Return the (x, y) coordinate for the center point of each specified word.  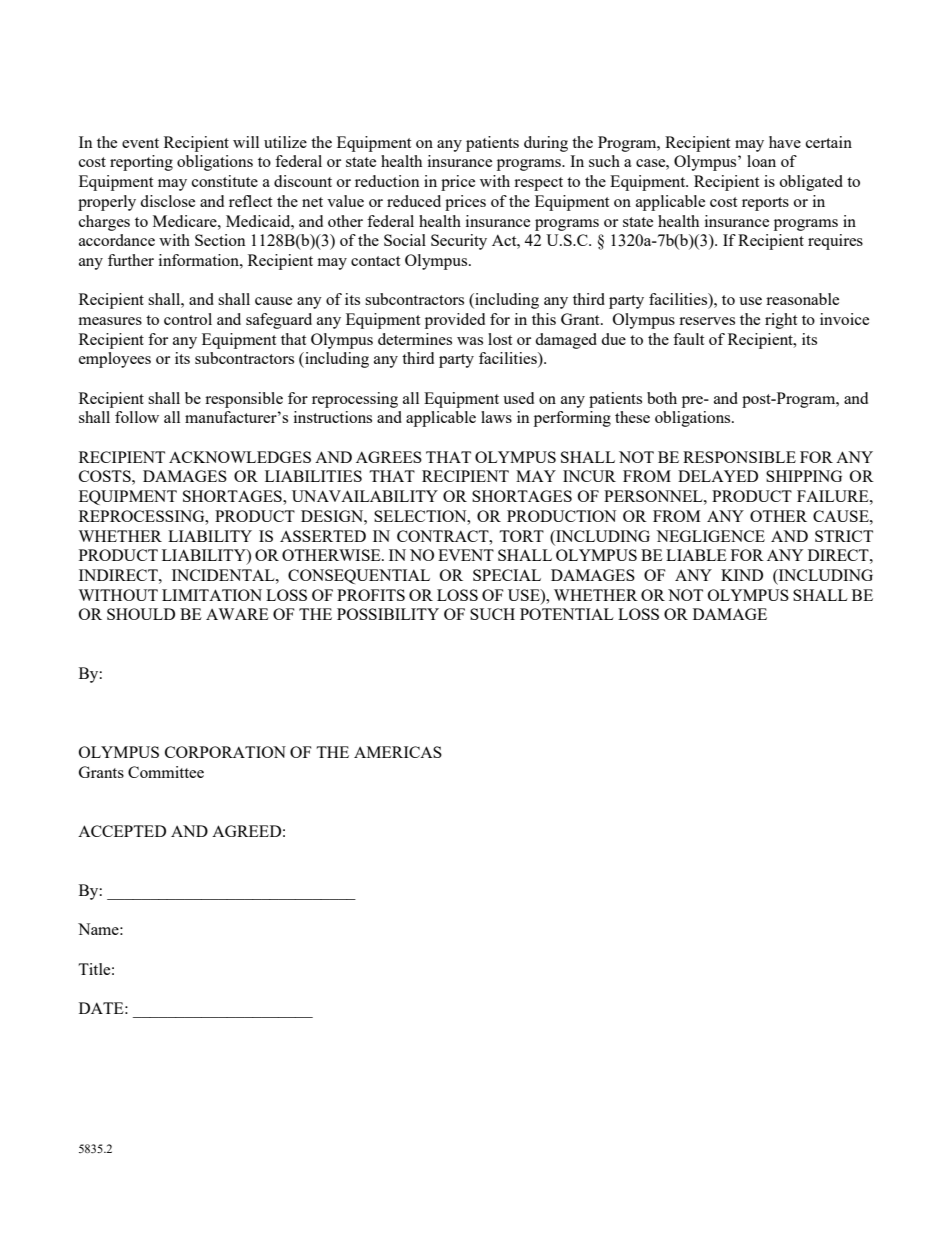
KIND (742, 575)
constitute (225, 181)
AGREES (389, 457)
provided (455, 321)
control (188, 319)
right (781, 321)
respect (538, 184)
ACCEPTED (122, 831)
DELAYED (718, 476)
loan (761, 161)
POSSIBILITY (388, 614)
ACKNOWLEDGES (240, 457)
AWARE (237, 614)
